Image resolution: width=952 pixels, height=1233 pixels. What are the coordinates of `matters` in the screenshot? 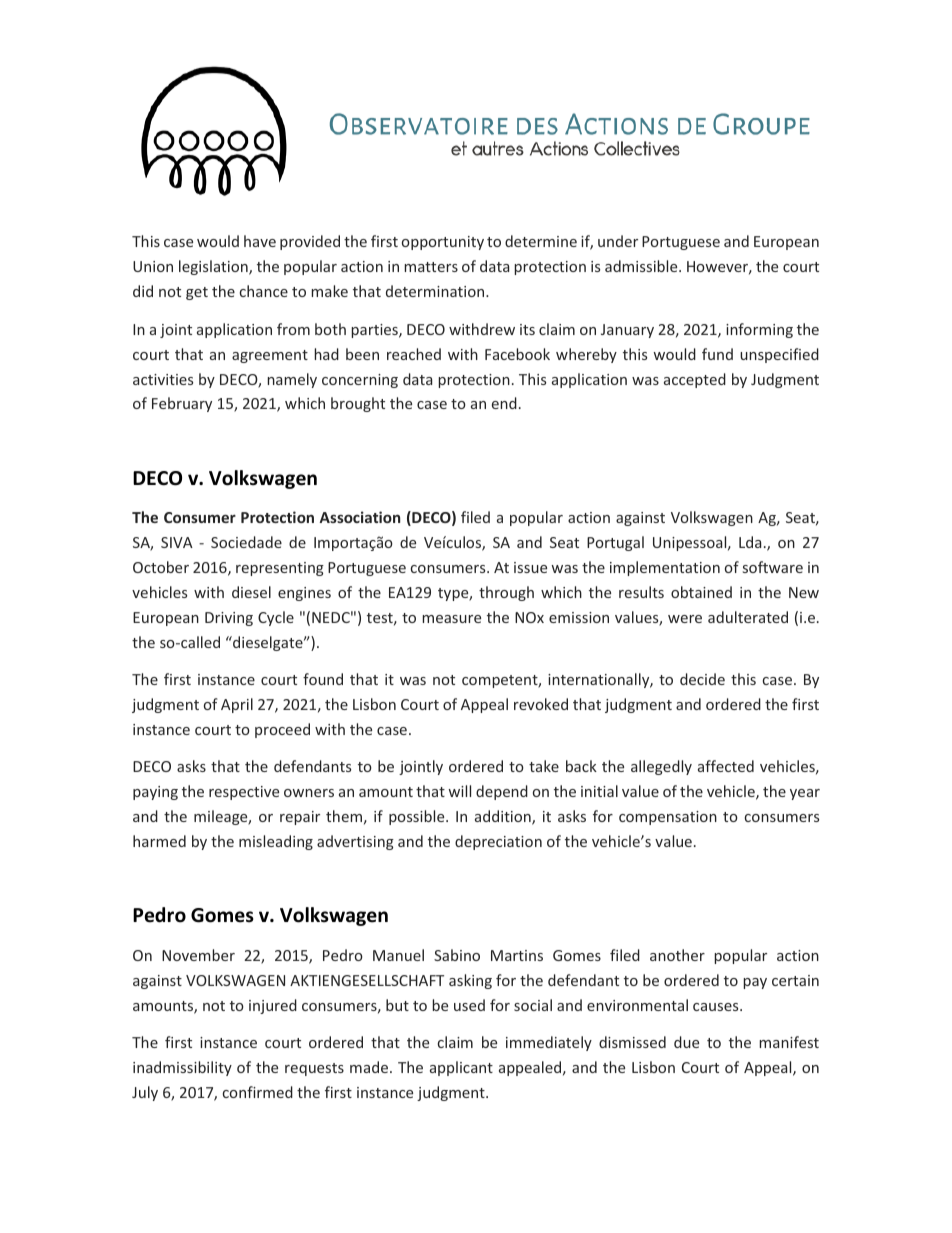 It's located at (431, 267).
